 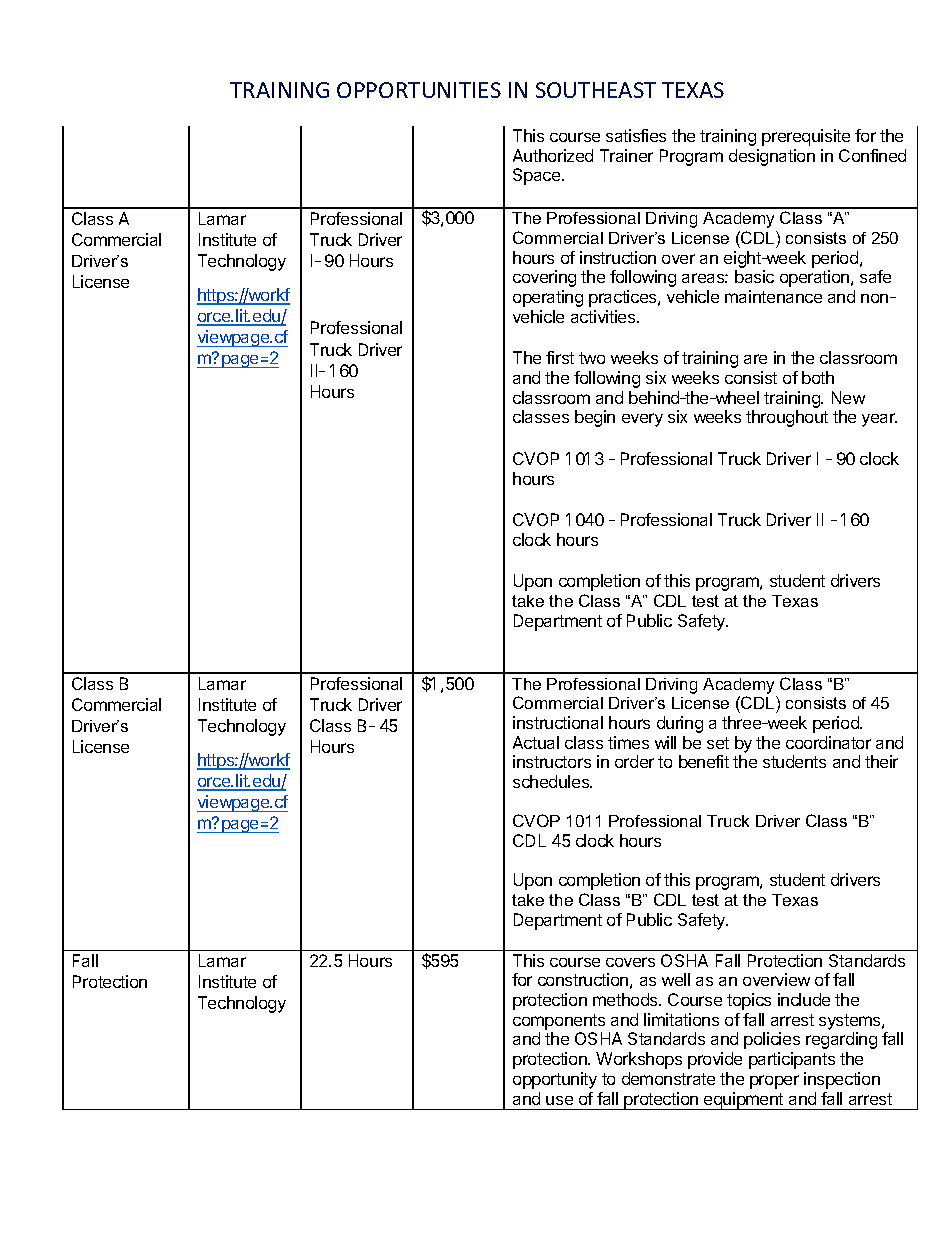 What do you see at coordinates (842, 1080) in the screenshot?
I see `inspection` at bounding box center [842, 1080].
